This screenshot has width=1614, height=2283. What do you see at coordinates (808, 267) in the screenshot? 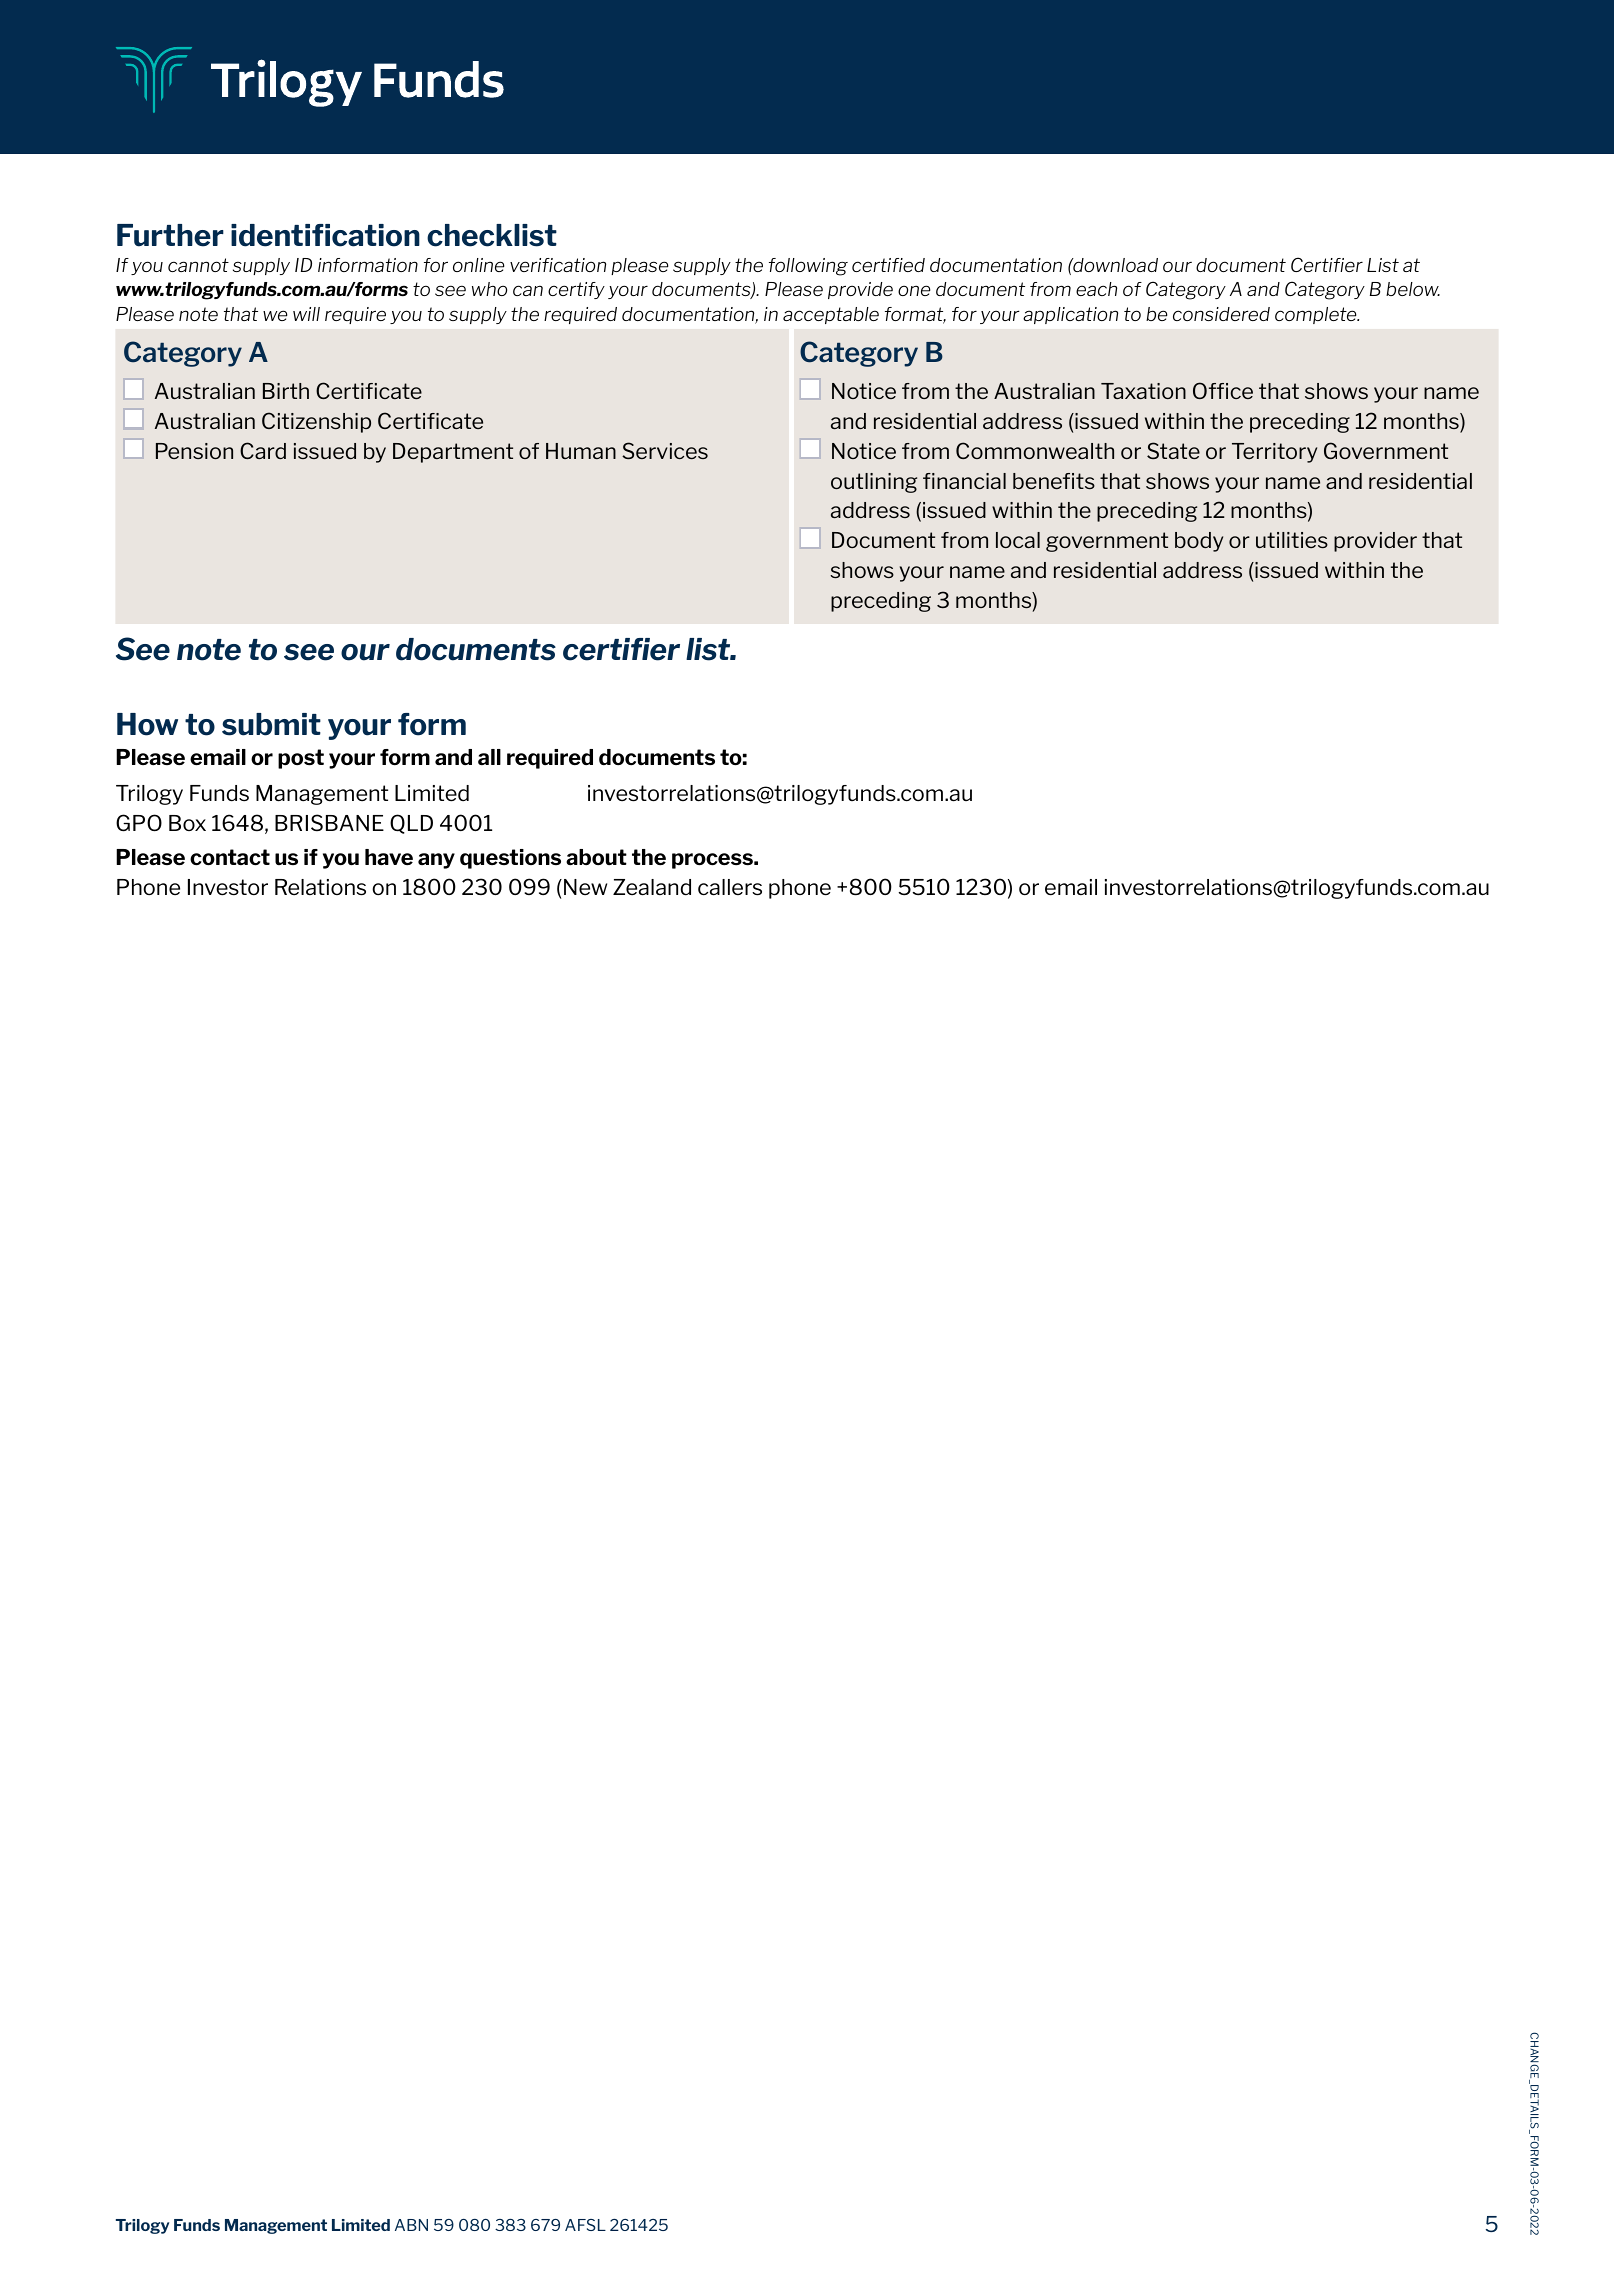
I see `following` at bounding box center [808, 267].
